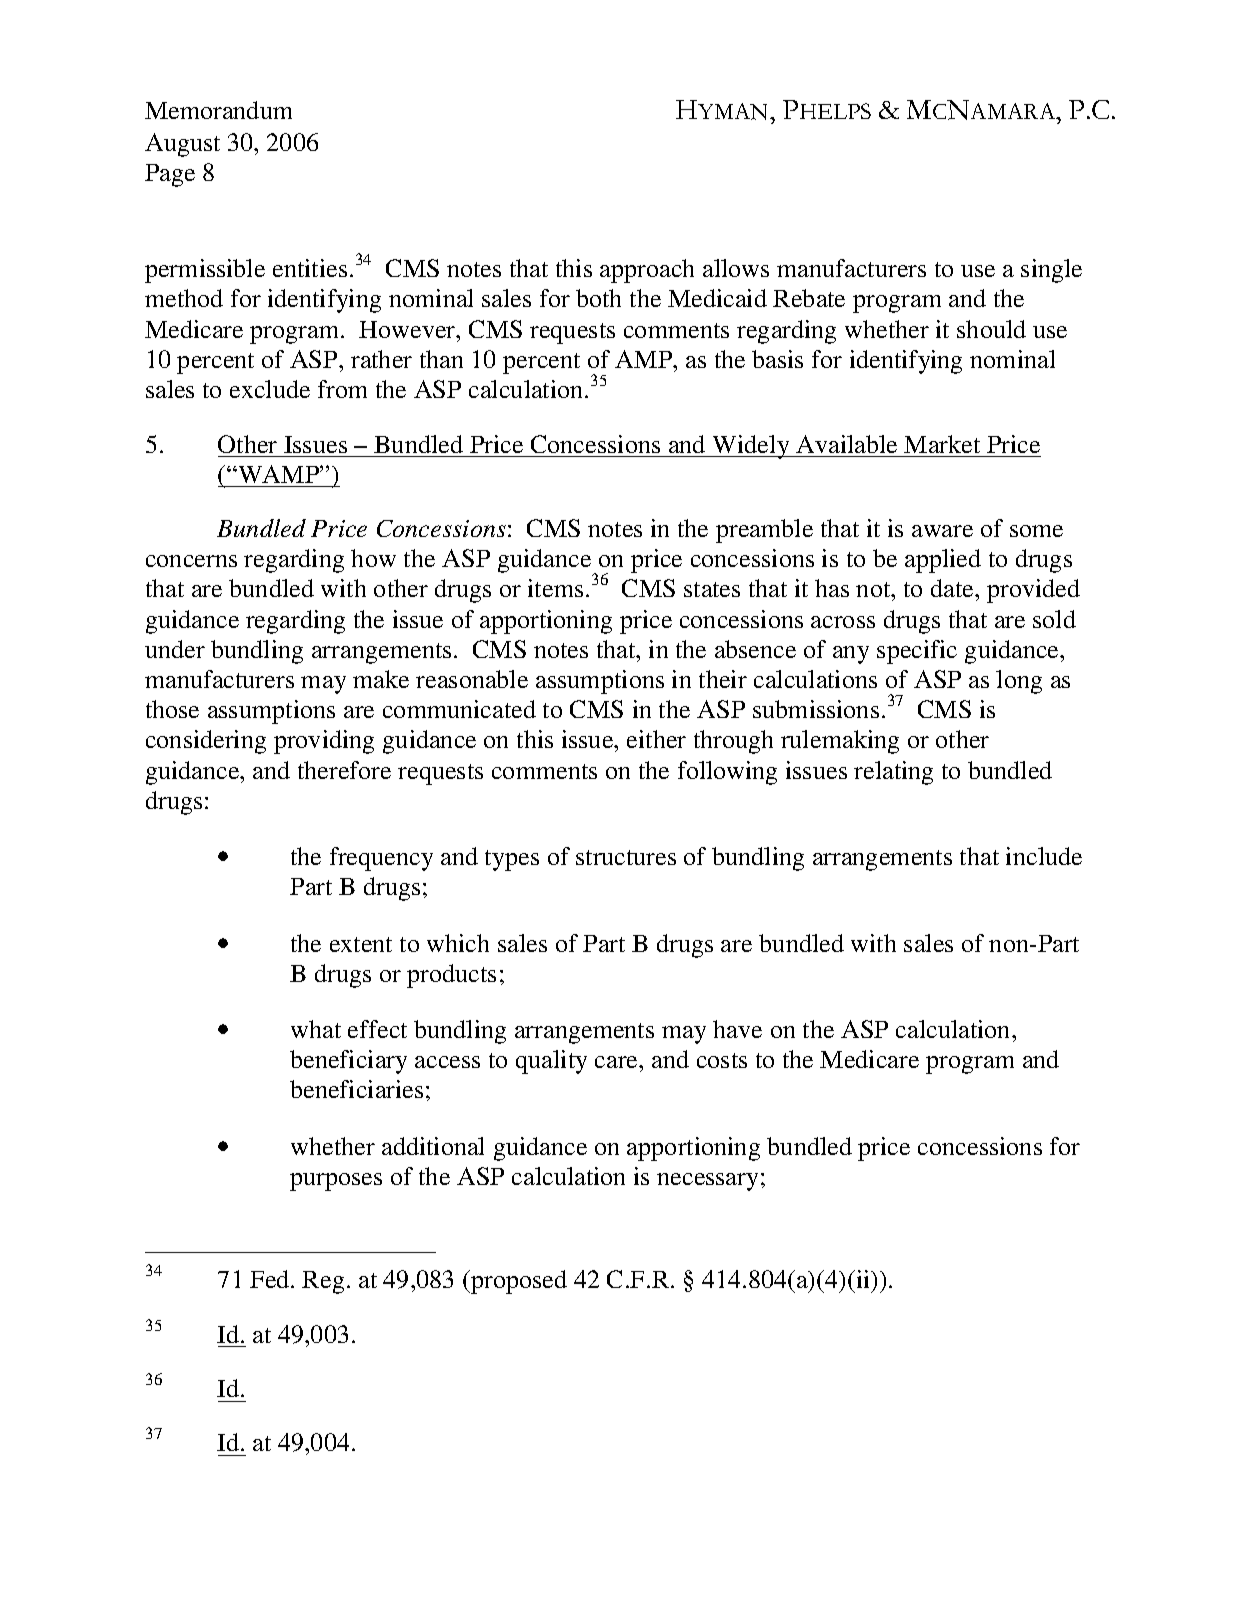 This document has width=1235, height=1599. What do you see at coordinates (324, 742) in the document?
I see `providing` at bounding box center [324, 742].
